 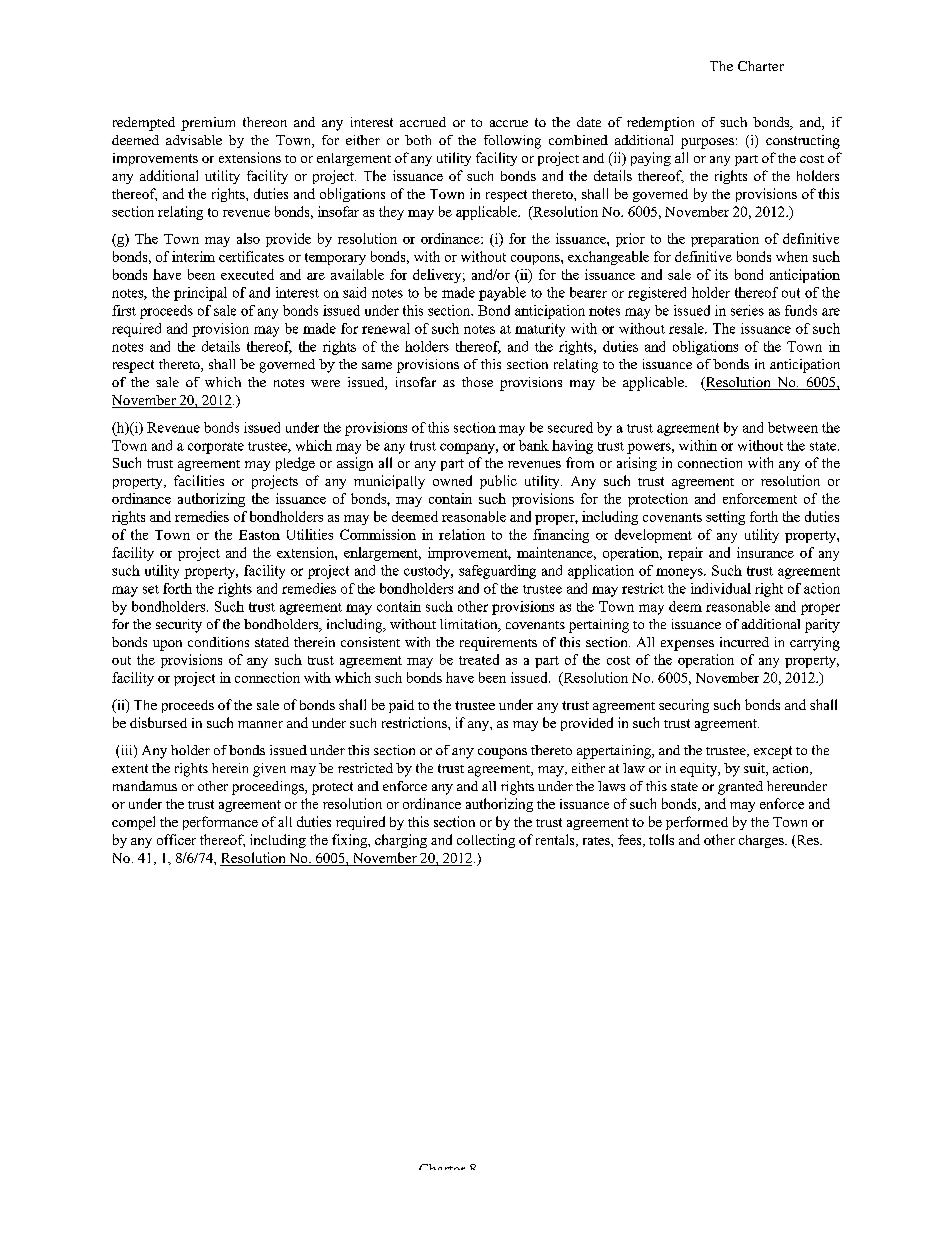 What do you see at coordinates (220, 823) in the screenshot?
I see `performance` at bounding box center [220, 823].
